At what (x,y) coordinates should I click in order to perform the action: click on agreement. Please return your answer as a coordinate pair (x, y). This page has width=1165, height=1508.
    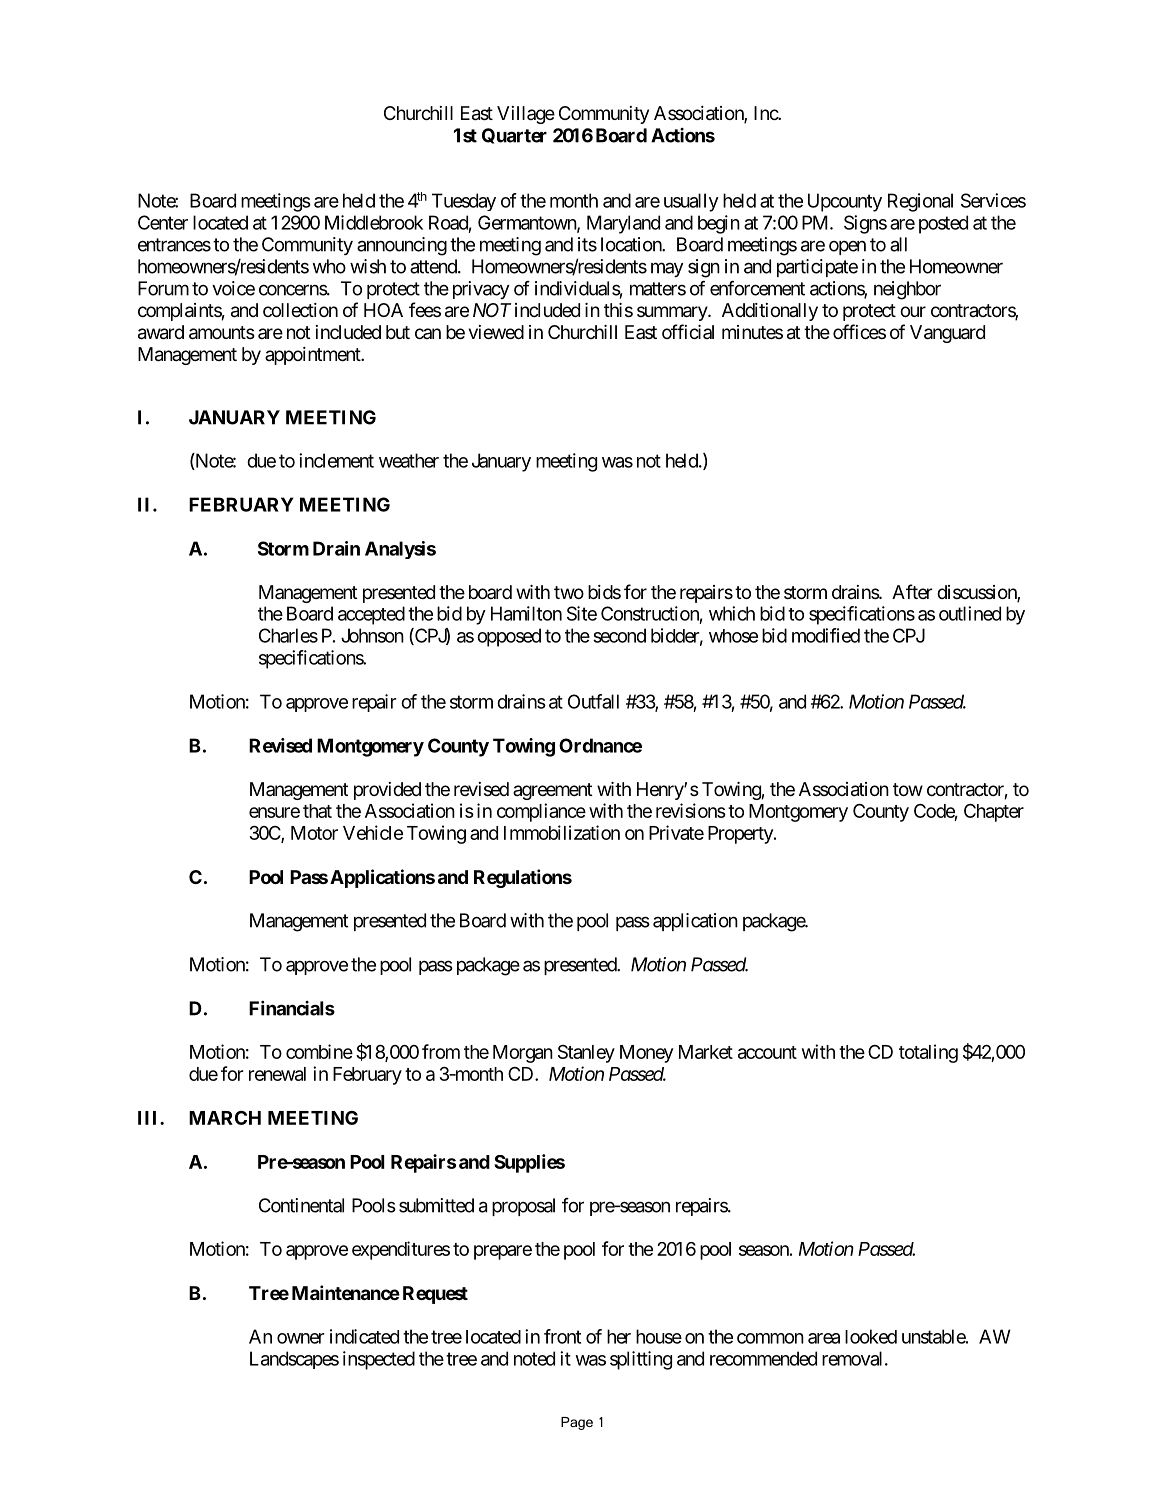
    Looking at the image, I should click on (553, 791).
